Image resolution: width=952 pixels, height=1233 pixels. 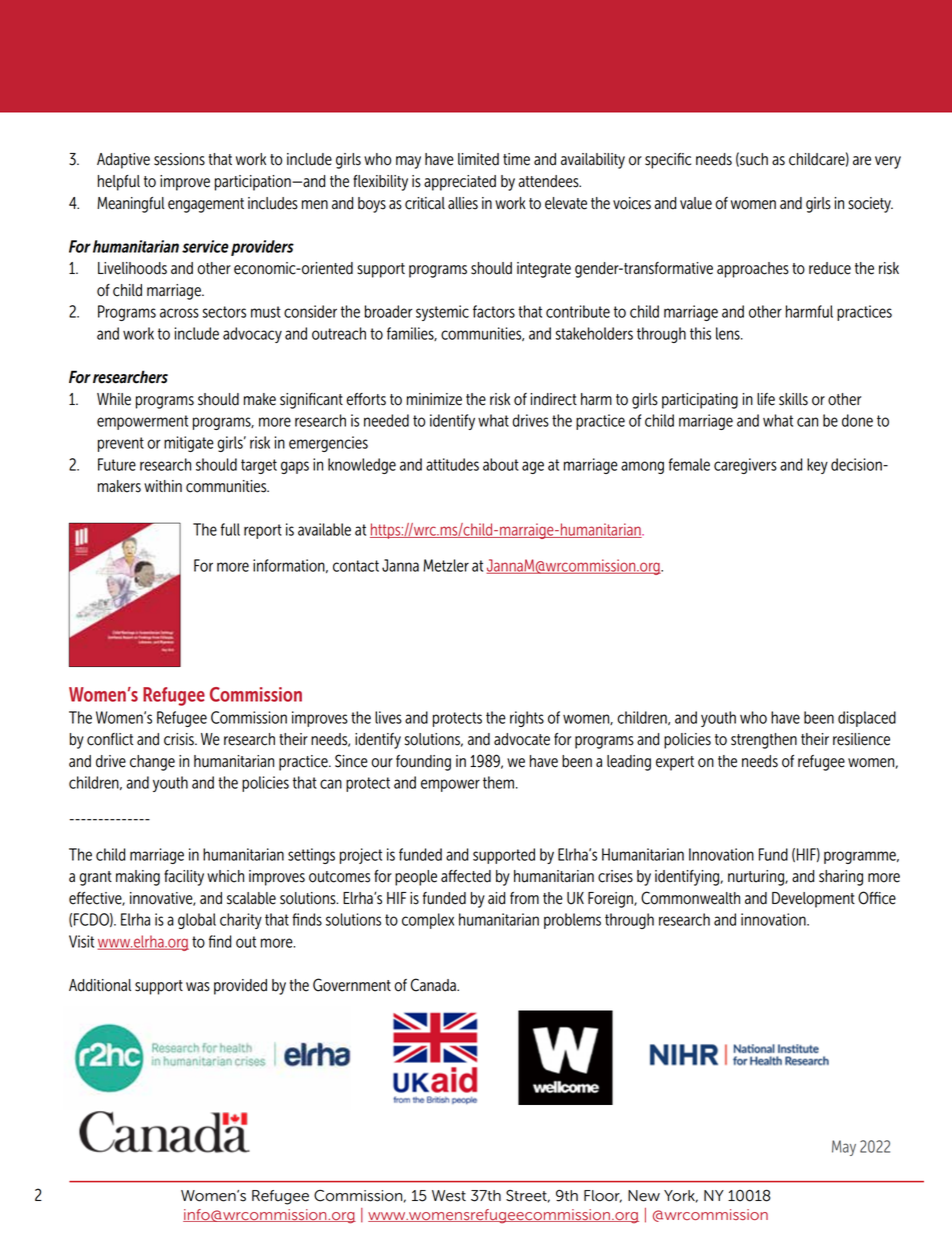 What do you see at coordinates (870, 205) in the document?
I see `society` at bounding box center [870, 205].
